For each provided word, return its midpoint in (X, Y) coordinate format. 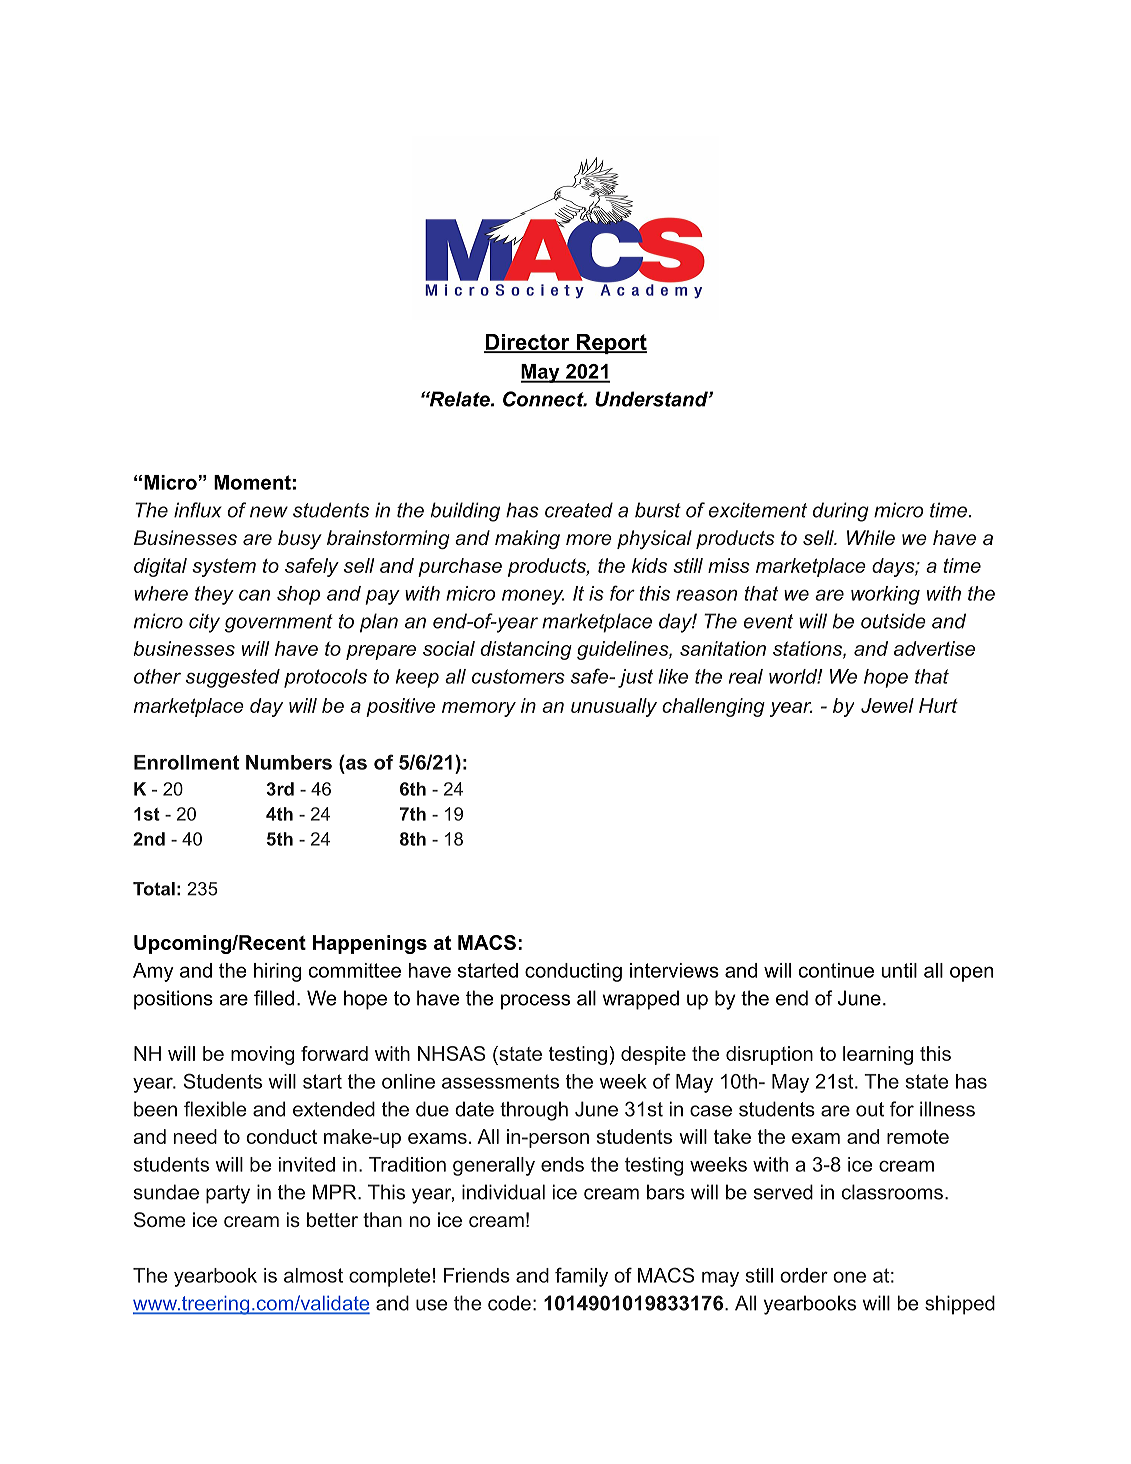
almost (313, 1275)
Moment (252, 482)
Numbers (289, 762)
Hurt (938, 705)
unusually (614, 707)
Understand (652, 399)
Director (528, 343)
